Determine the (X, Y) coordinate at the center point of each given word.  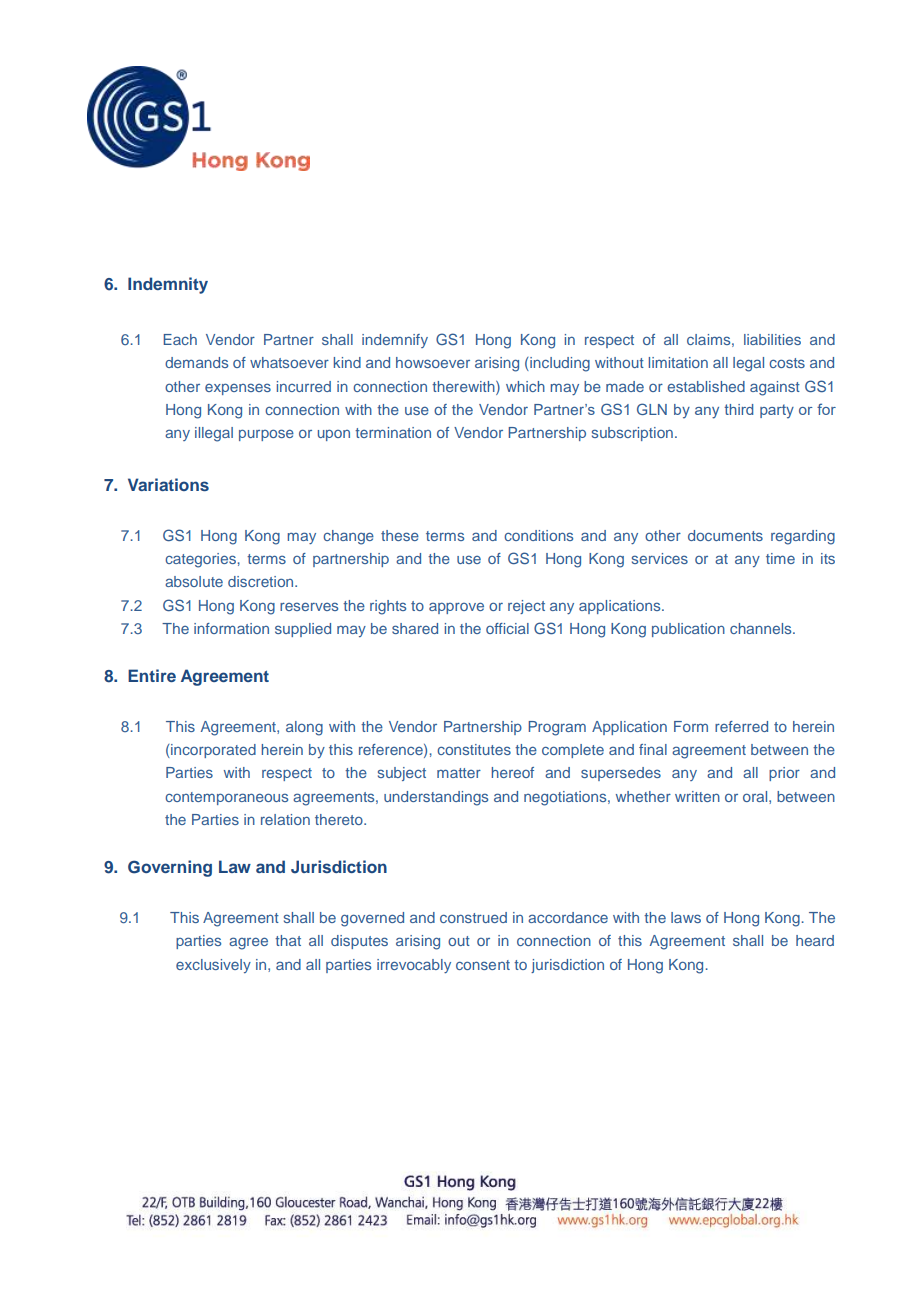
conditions (538, 535)
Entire (152, 675)
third (738, 409)
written (697, 796)
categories (200, 560)
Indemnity (168, 285)
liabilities (772, 339)
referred (741, 726)
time (780, 558)
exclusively (213, 966)
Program (557, 728)
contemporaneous (226, 798)
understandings (436, 798)
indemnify (395, 341)
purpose (266, 435)
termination (393, 432)
